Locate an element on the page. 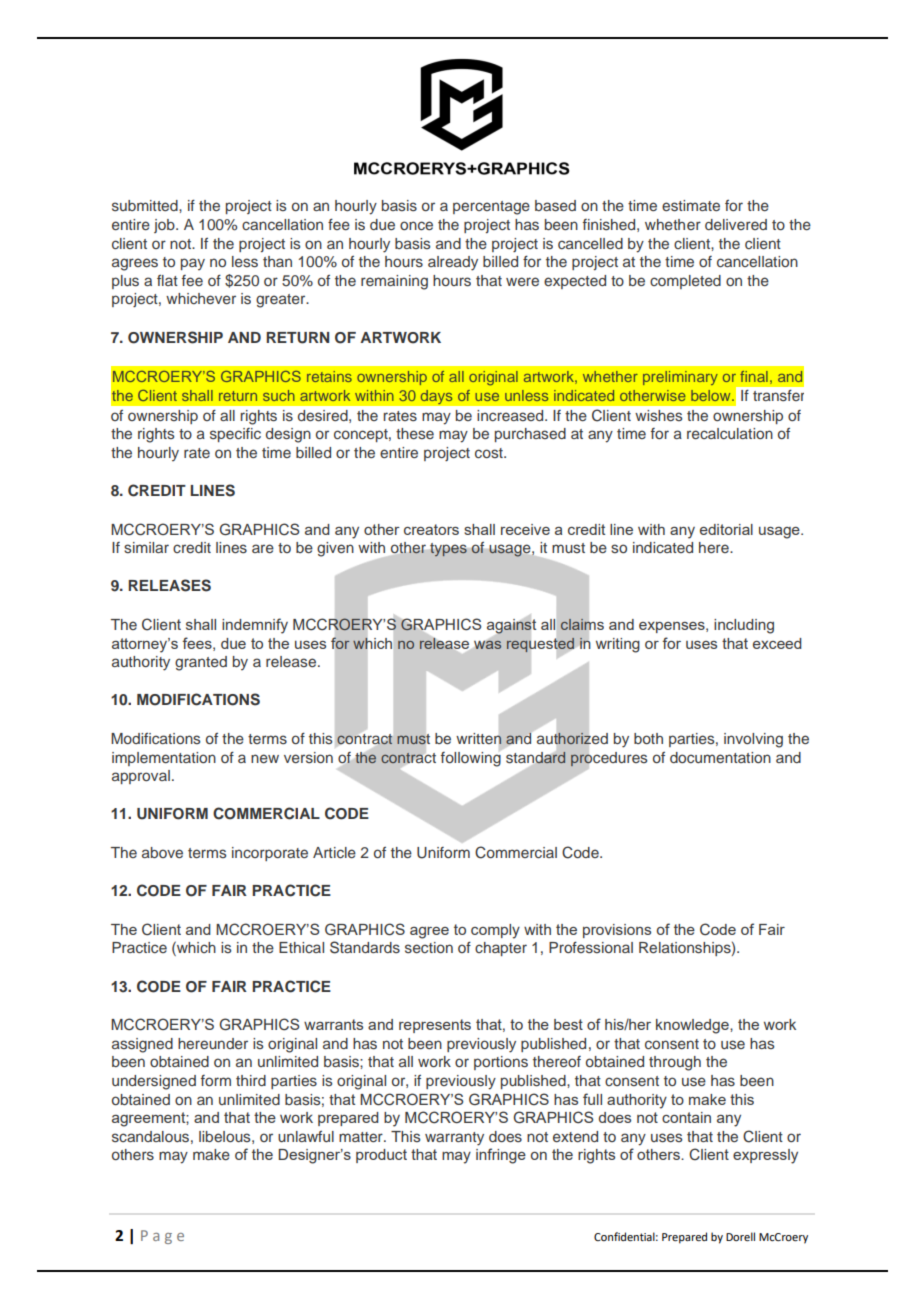 The height and width of the image is (1308, 924). delivered is located at coordinates (736, 224).
